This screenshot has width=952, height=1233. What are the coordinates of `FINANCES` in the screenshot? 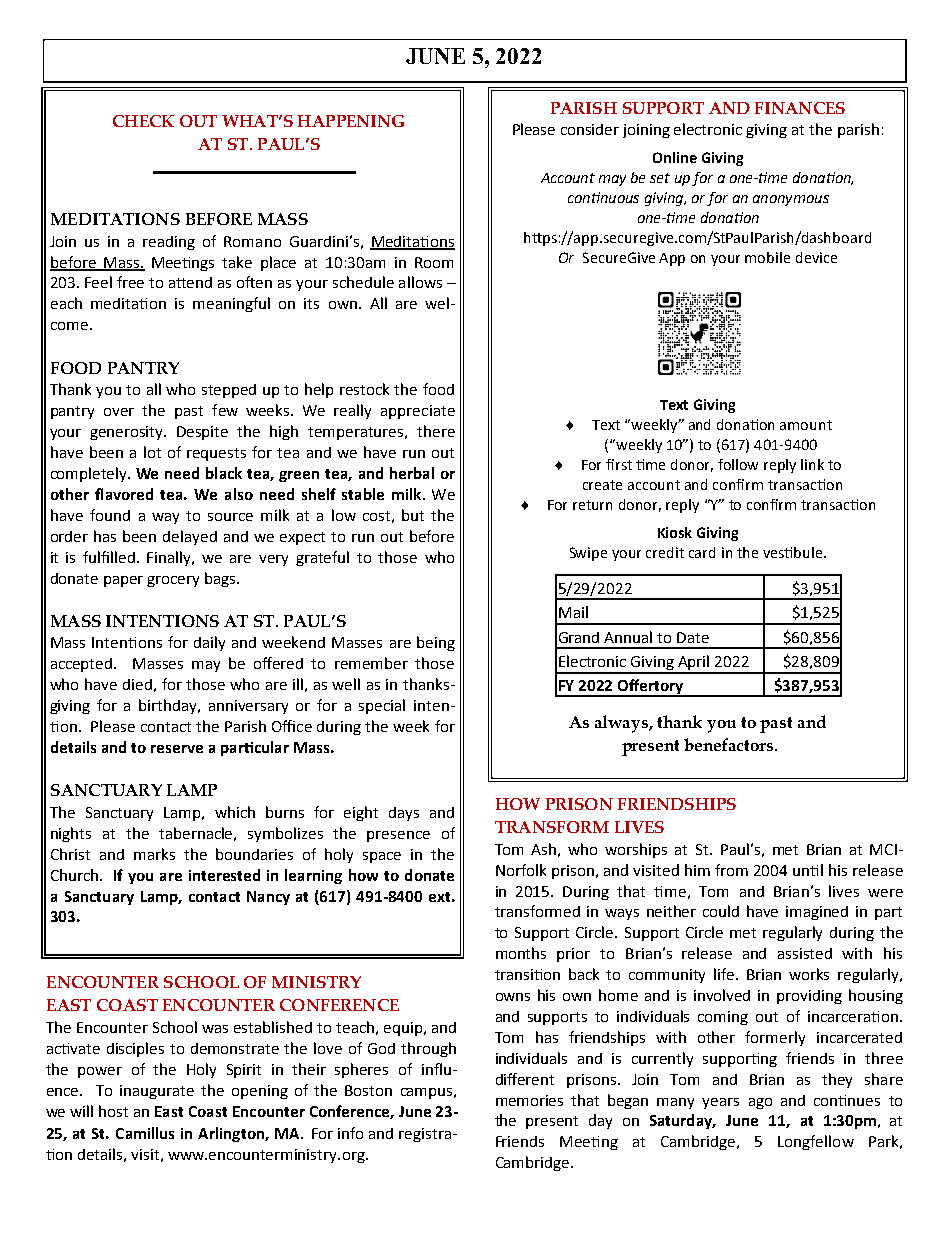 It's located at (800, 108).
